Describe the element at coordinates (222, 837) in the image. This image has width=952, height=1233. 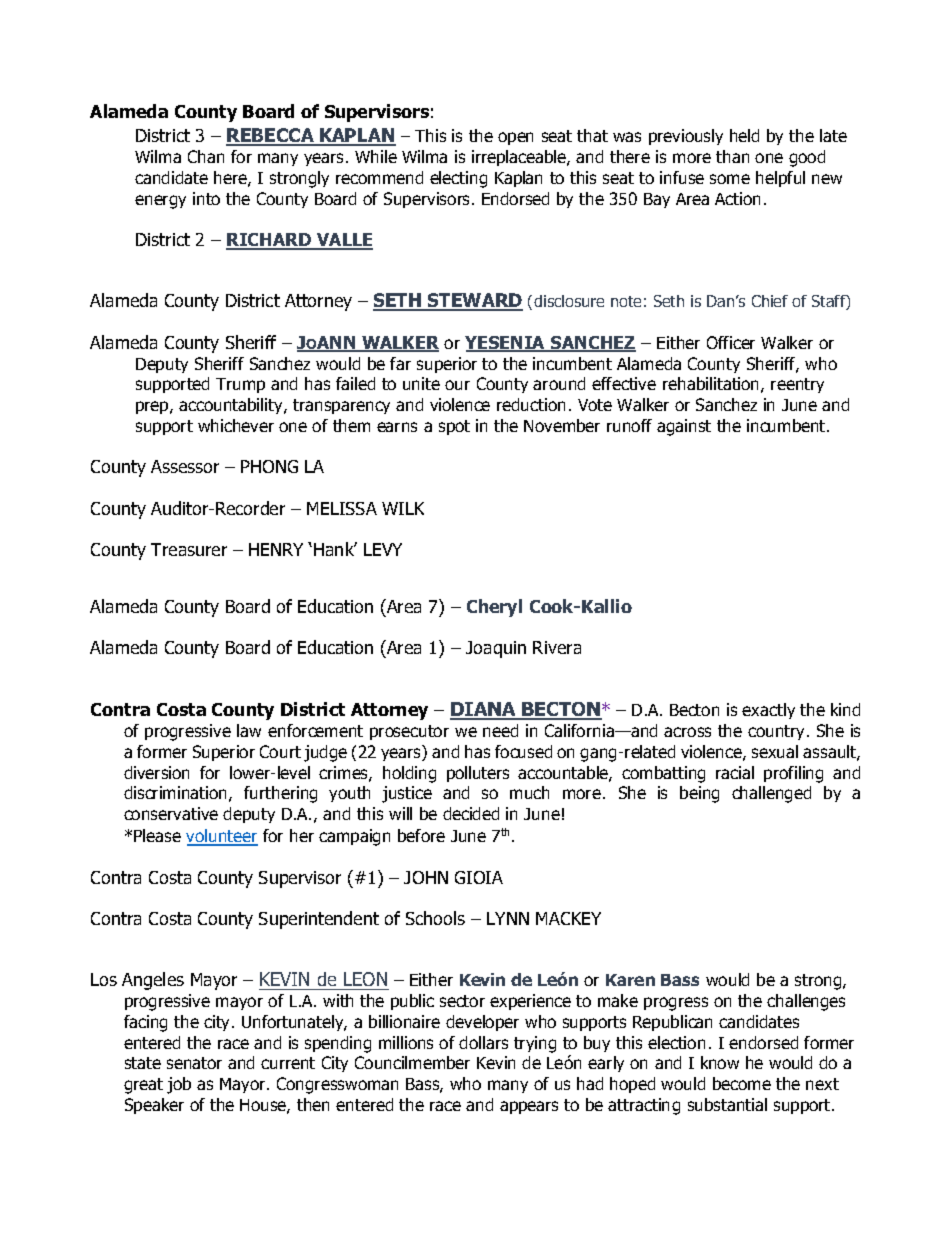
I see `volunteer` at that location.
